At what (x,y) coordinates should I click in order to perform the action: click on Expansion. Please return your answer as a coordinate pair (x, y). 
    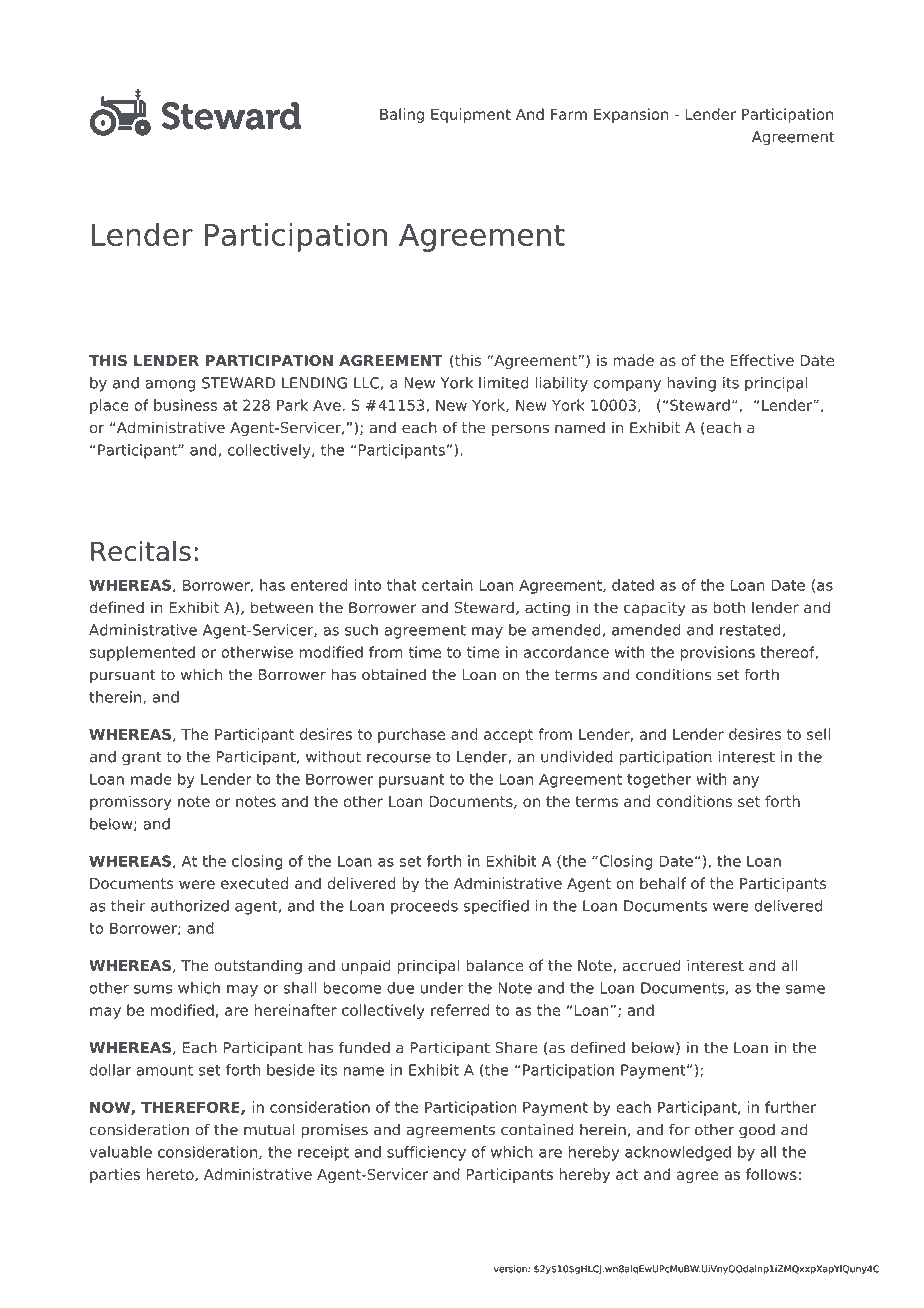
    Looking at the image, I should click on (631, 115).
